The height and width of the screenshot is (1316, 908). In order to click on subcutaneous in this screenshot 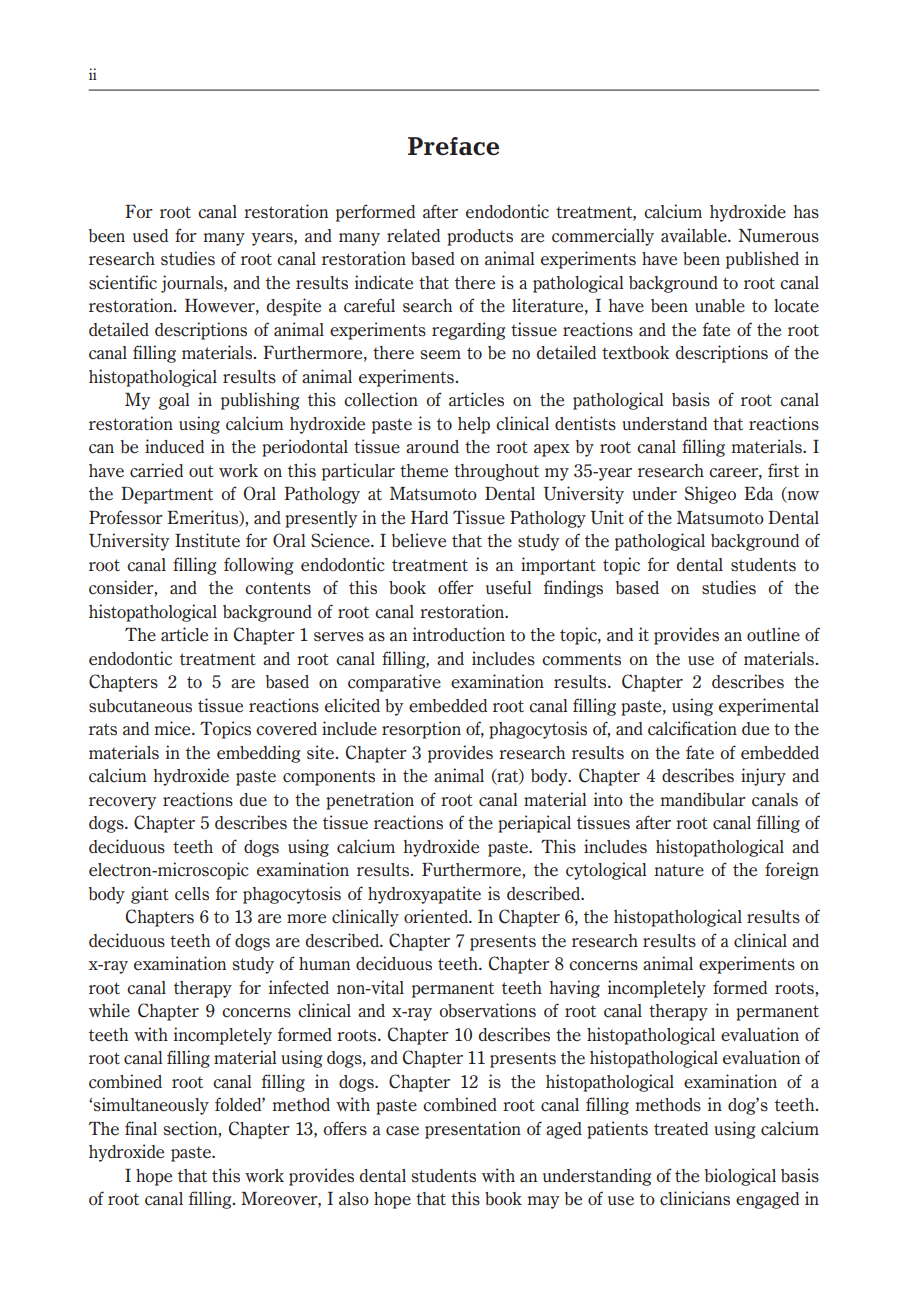, I will do `click(140, 706)`.
